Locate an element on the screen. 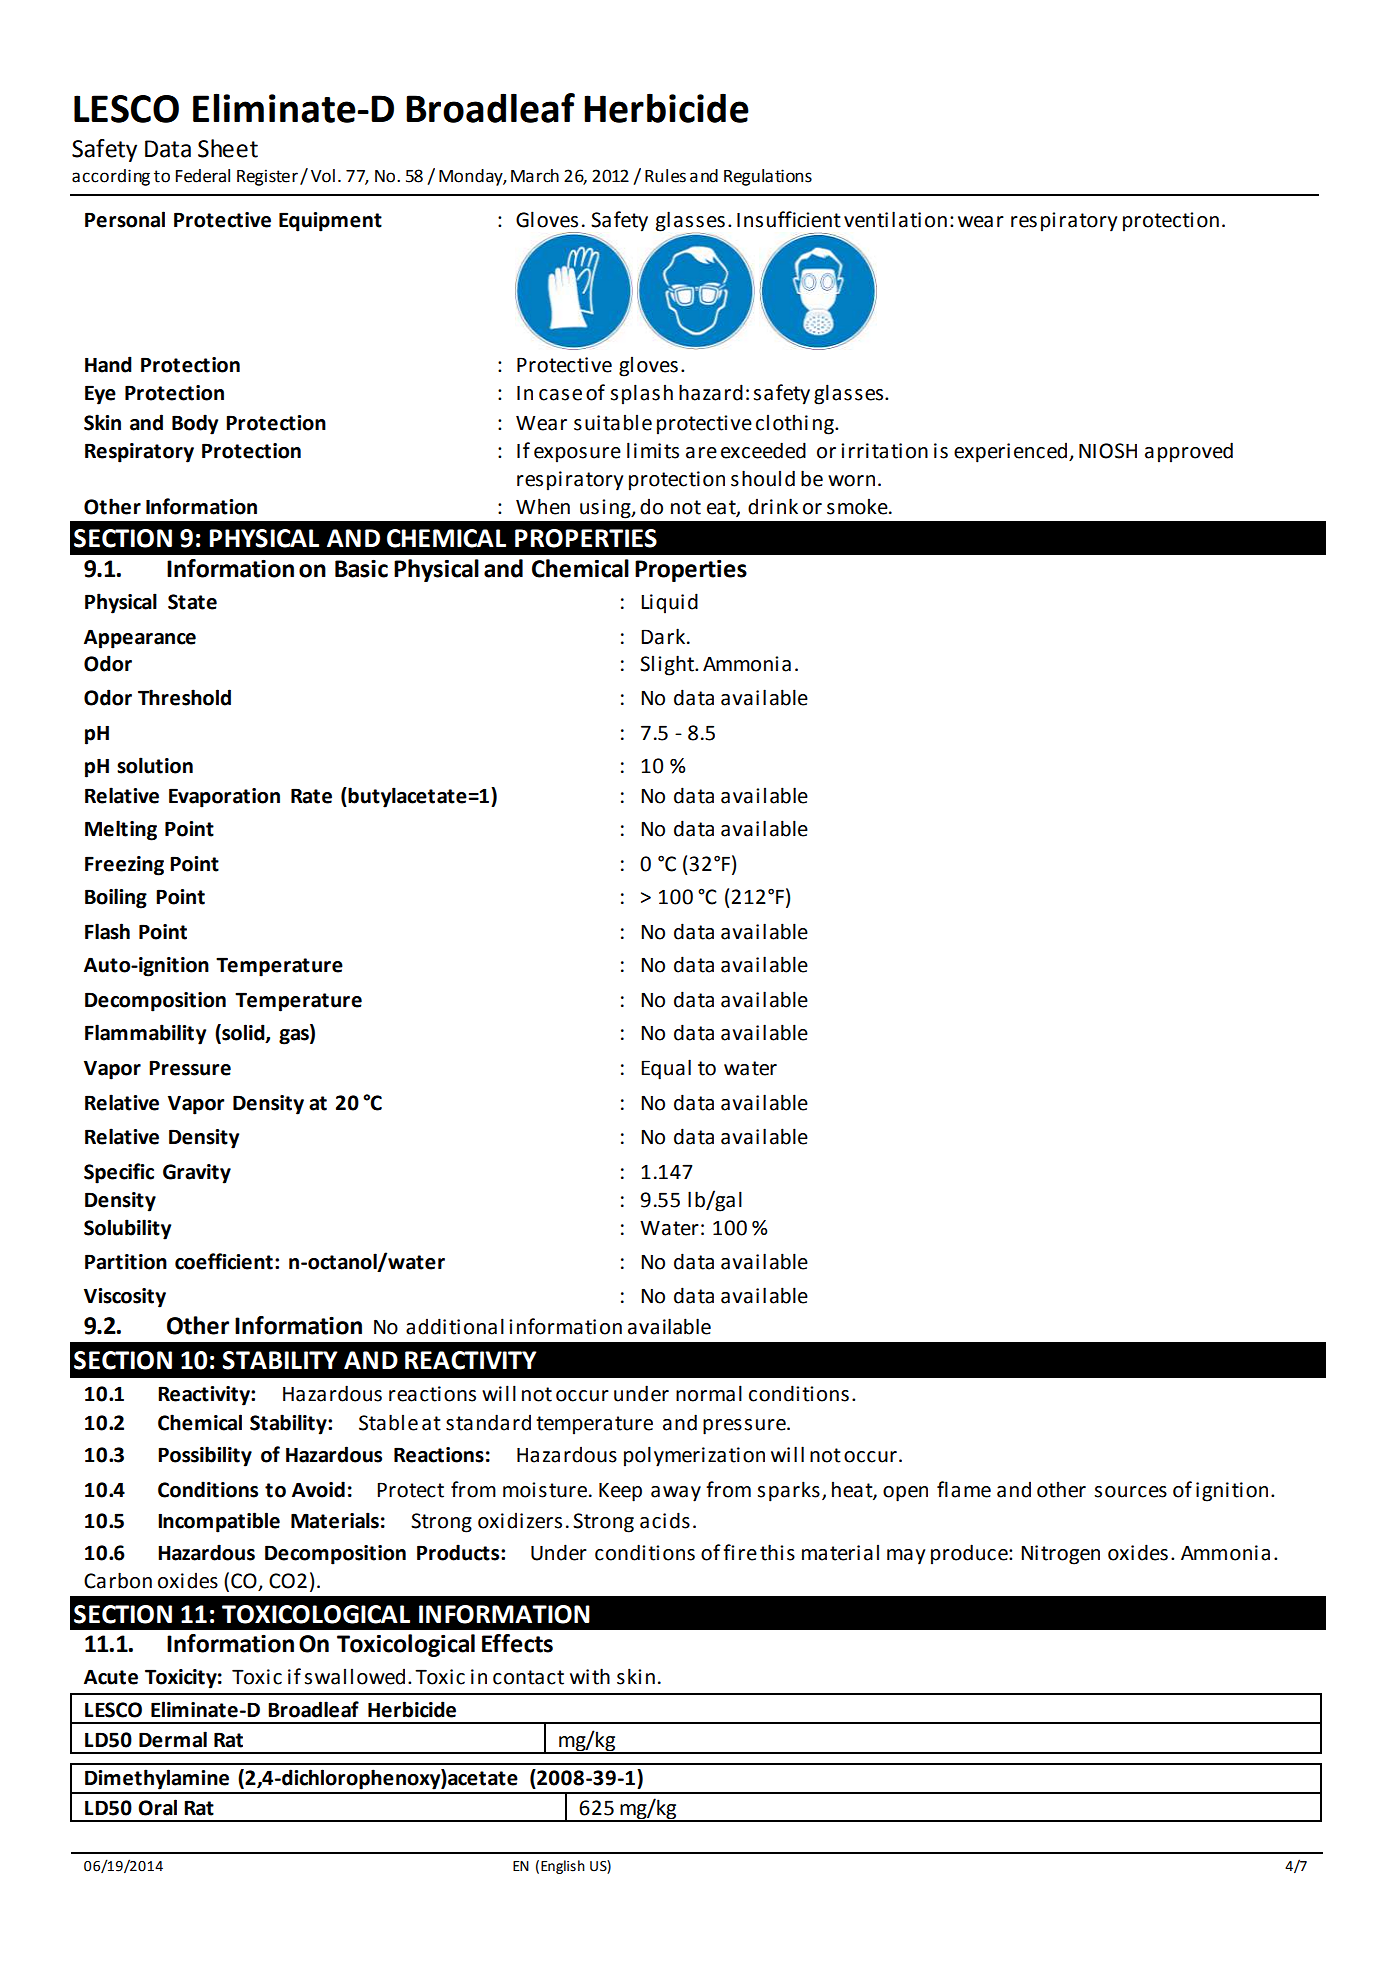  Slight is located at coordinates (668, 665).
